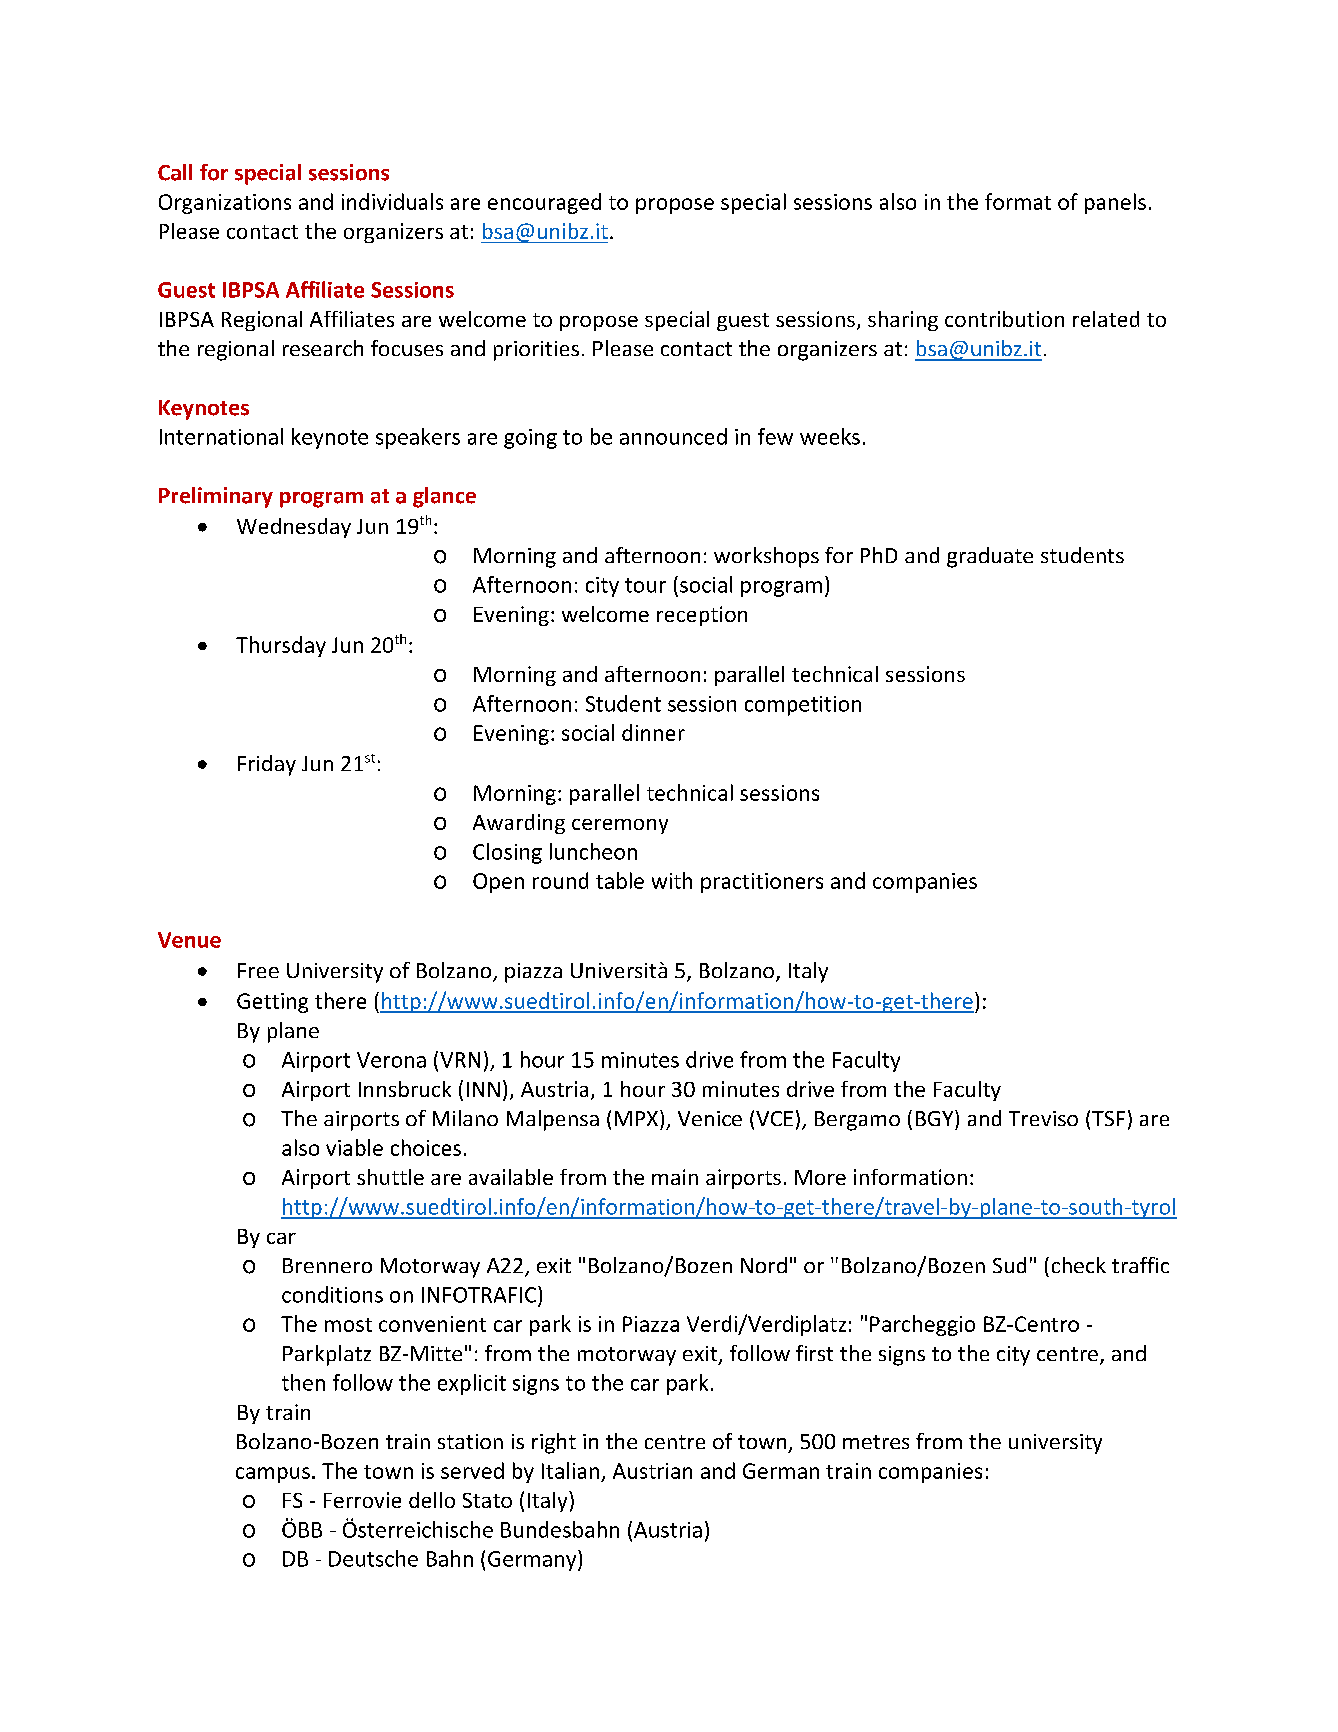 The image size is (1338, 1732). Describe the element at coordinates (702, 616) in the document. I see `reception` at that location.
